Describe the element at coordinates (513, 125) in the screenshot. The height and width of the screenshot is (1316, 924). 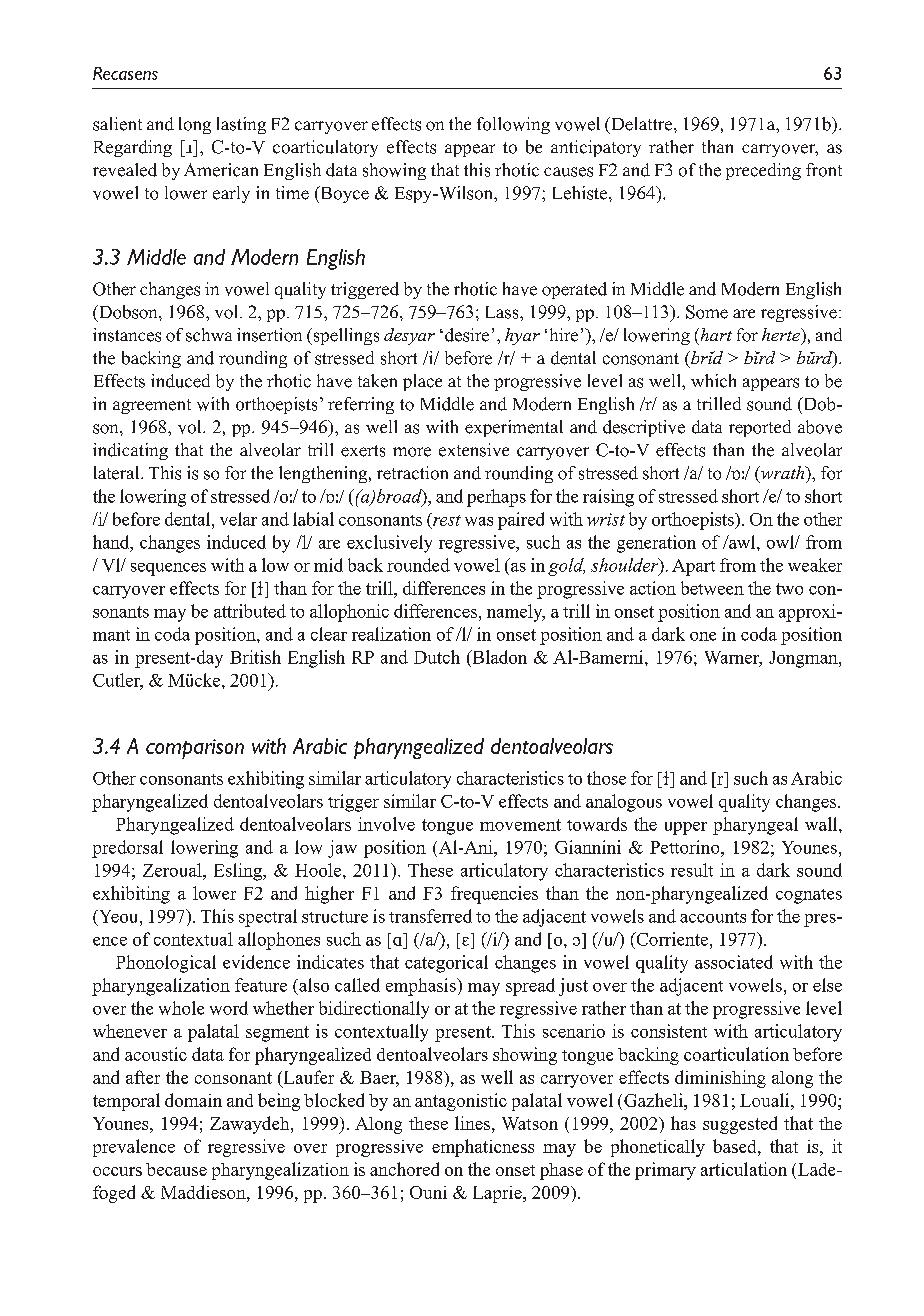
I see `following` at that location.
